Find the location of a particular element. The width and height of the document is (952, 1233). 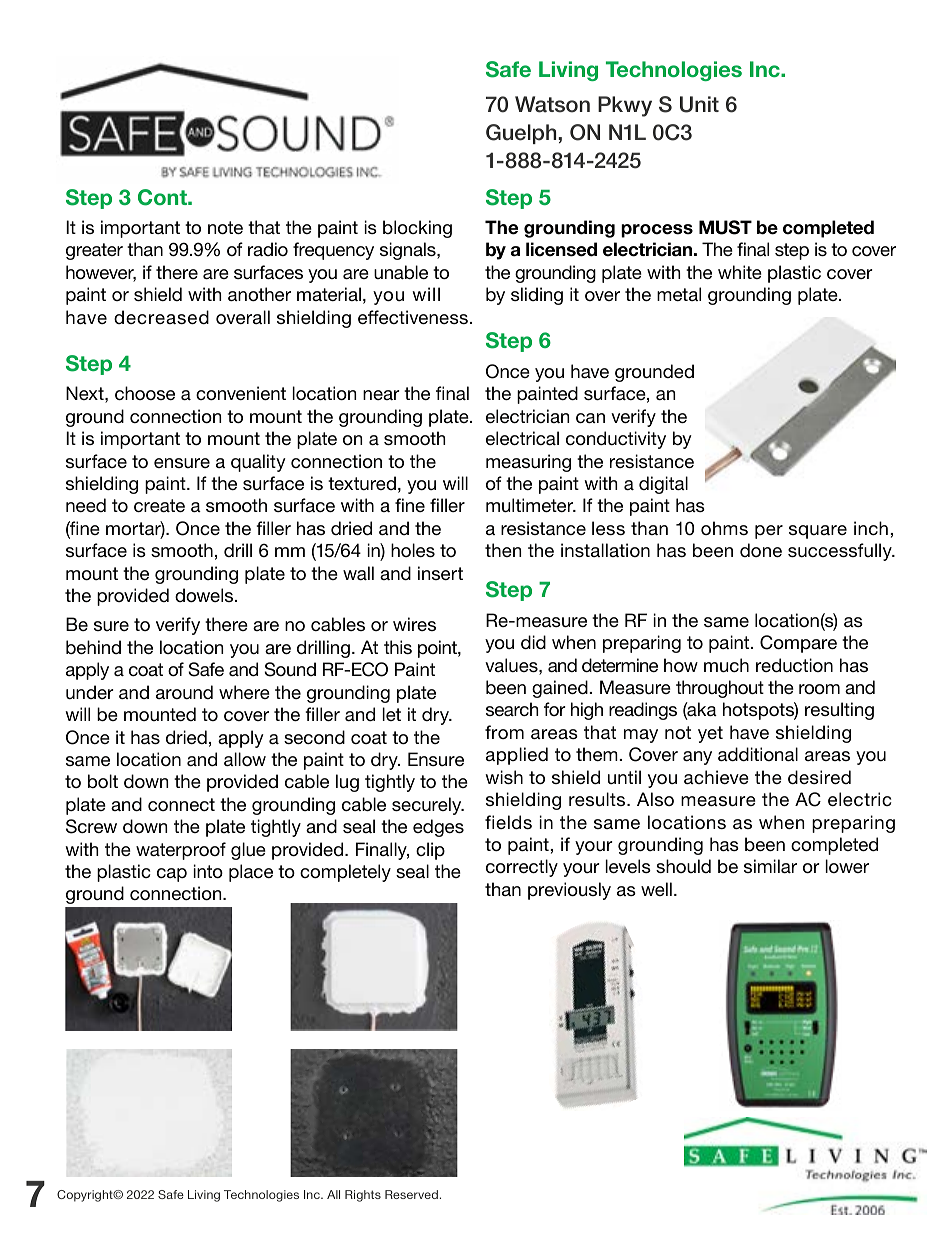

Compare is located at coordinates (798, 644).
